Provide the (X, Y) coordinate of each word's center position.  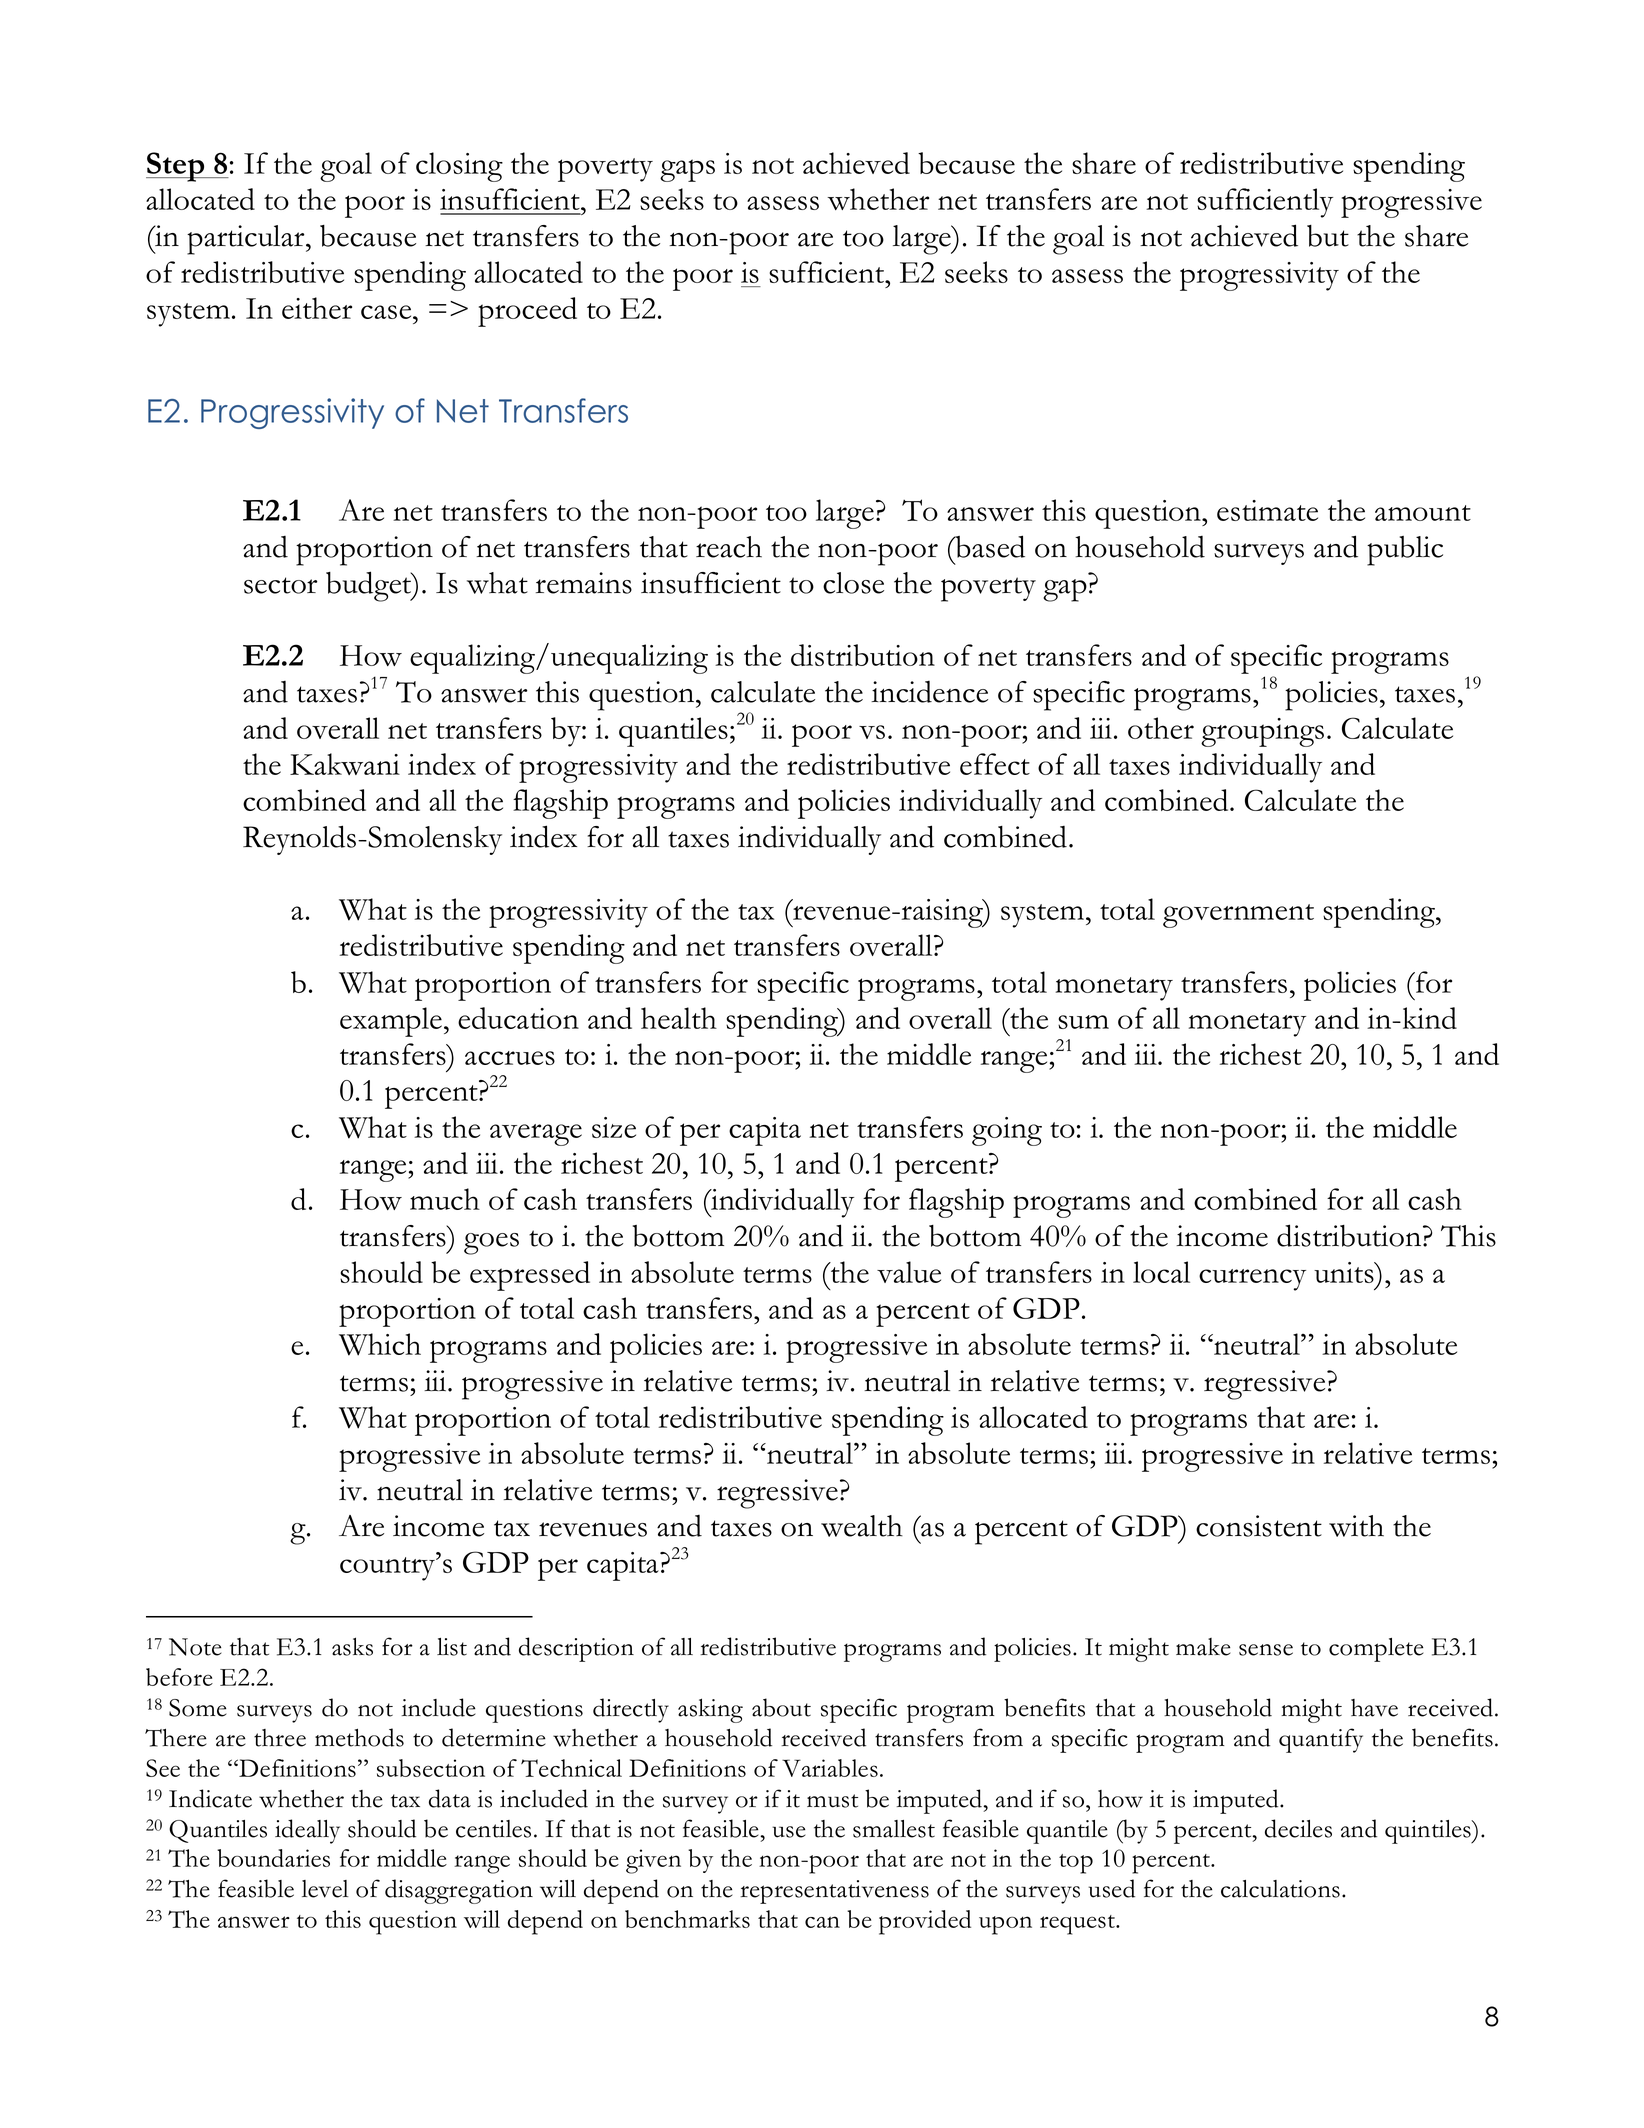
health (679, 1018)
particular (247, 240)
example (391, 1022)
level (325, 1889)
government (1238, 916)
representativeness (834, 1892)
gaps (687, 170)
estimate (1267, 510)
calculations (1280, 1889)
